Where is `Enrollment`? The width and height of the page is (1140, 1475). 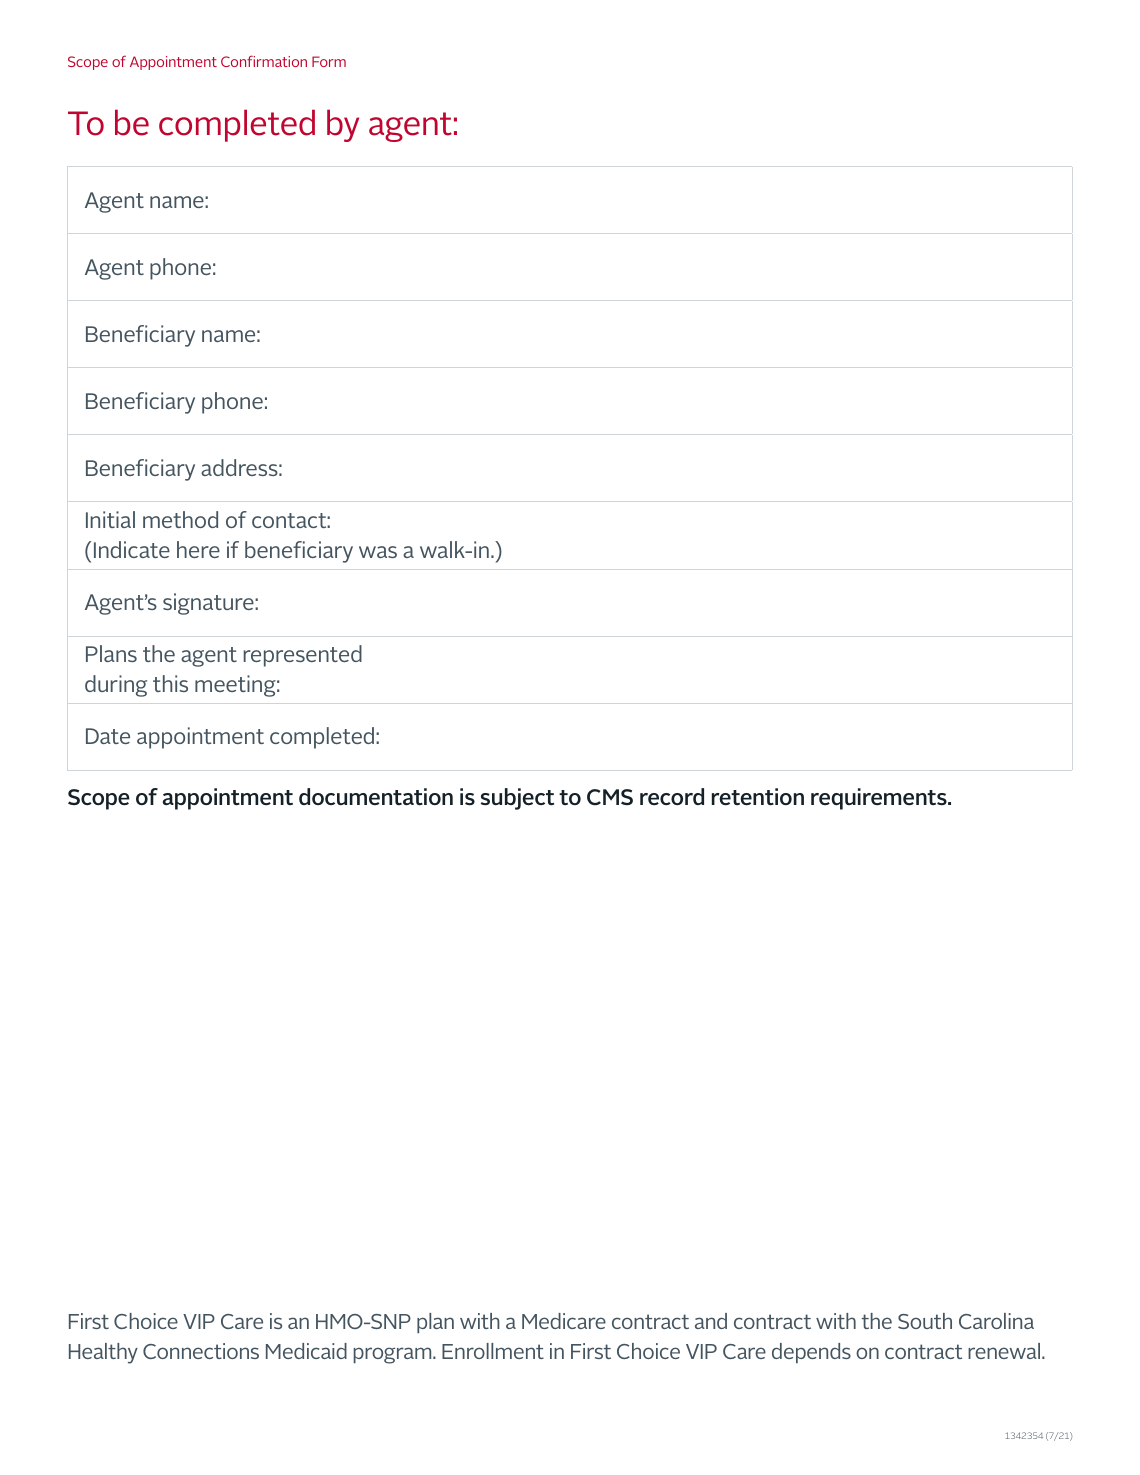 Enrollment is located at coordinates (493, 1351).
